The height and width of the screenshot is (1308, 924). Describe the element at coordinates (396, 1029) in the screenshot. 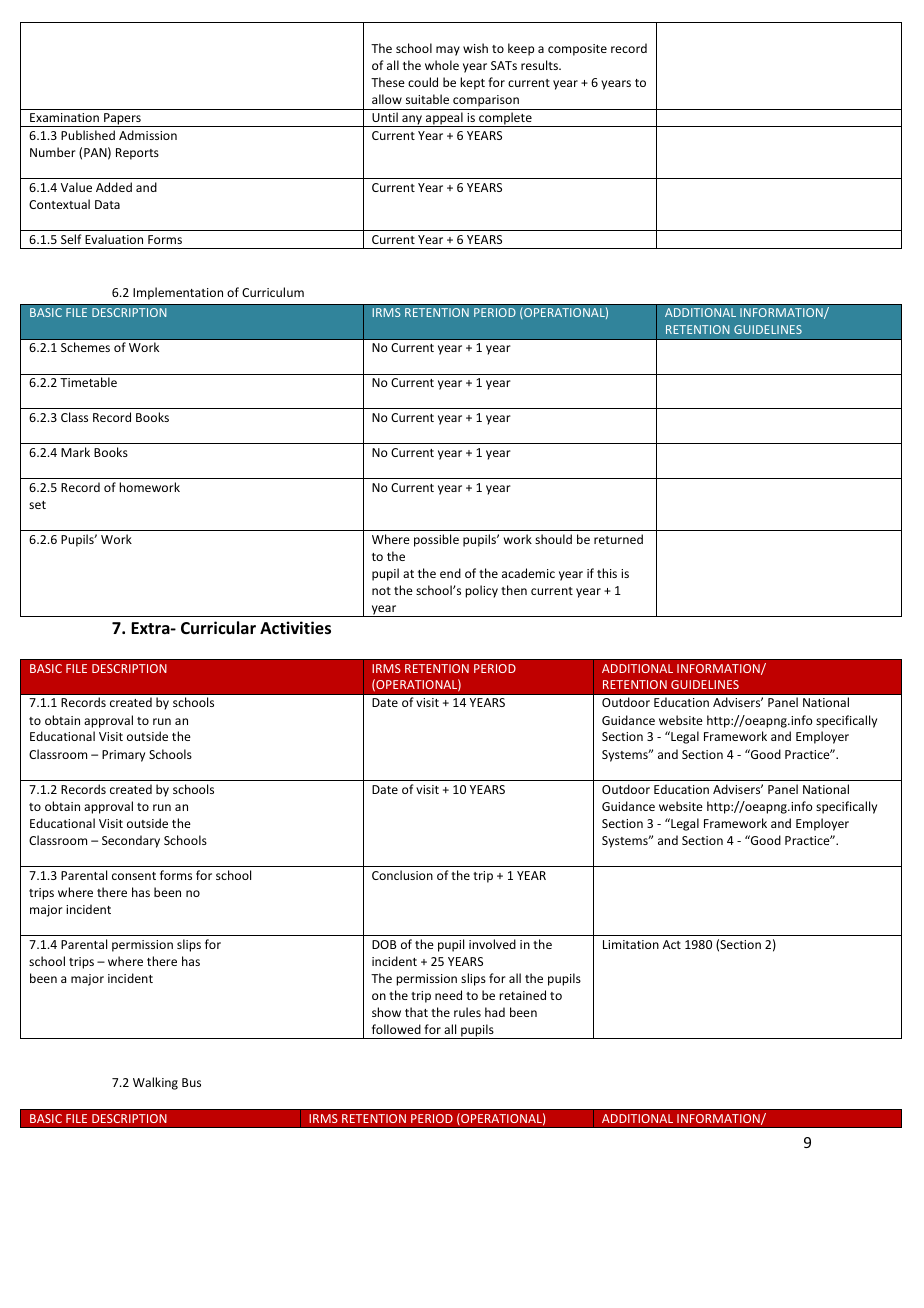

I see `followed` at that location.
